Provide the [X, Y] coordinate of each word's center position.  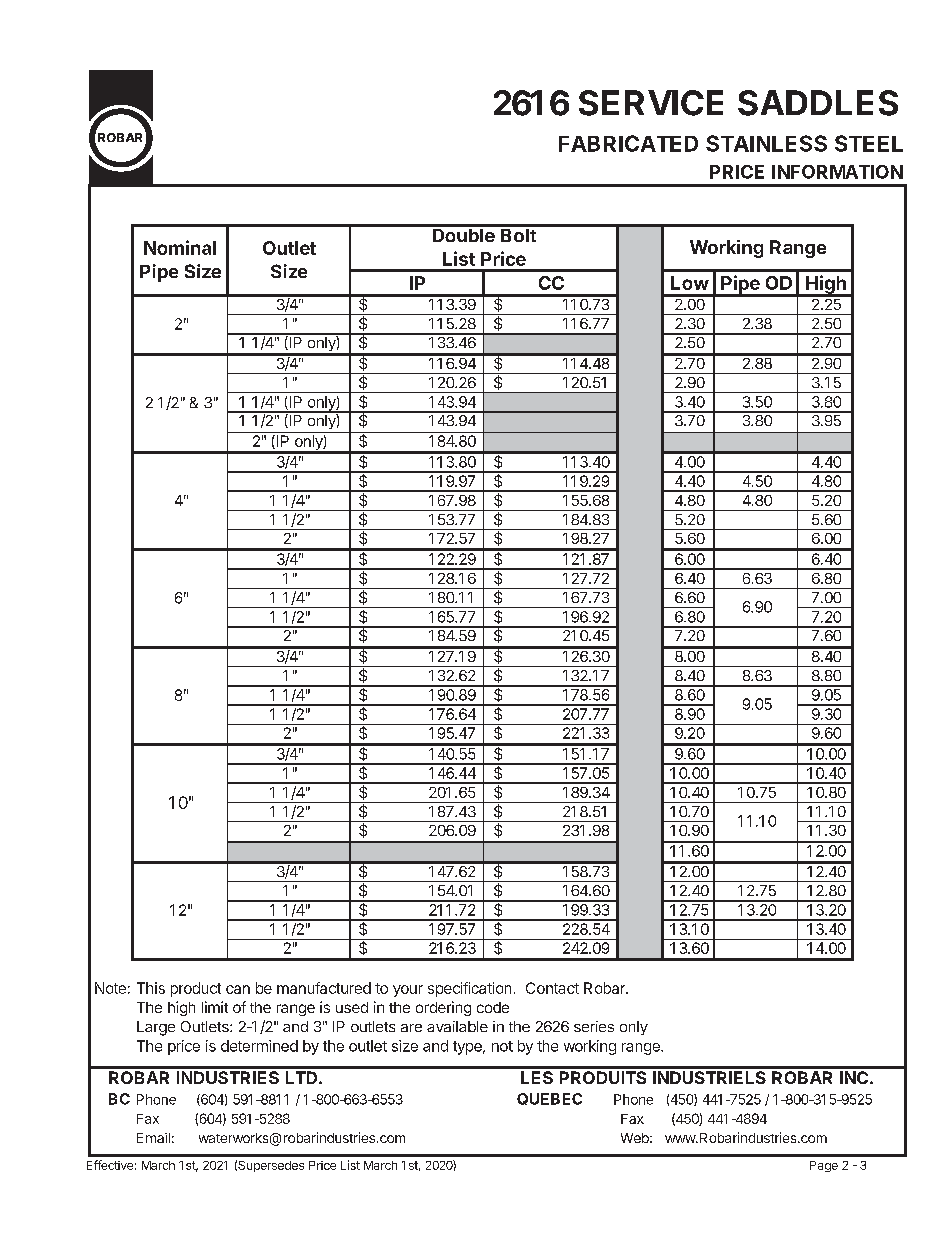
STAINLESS [766, 143]
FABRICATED [628, 143]
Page [824, 1166]
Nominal [180, 247]
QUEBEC [549, 1099]
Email [153, 1138]
